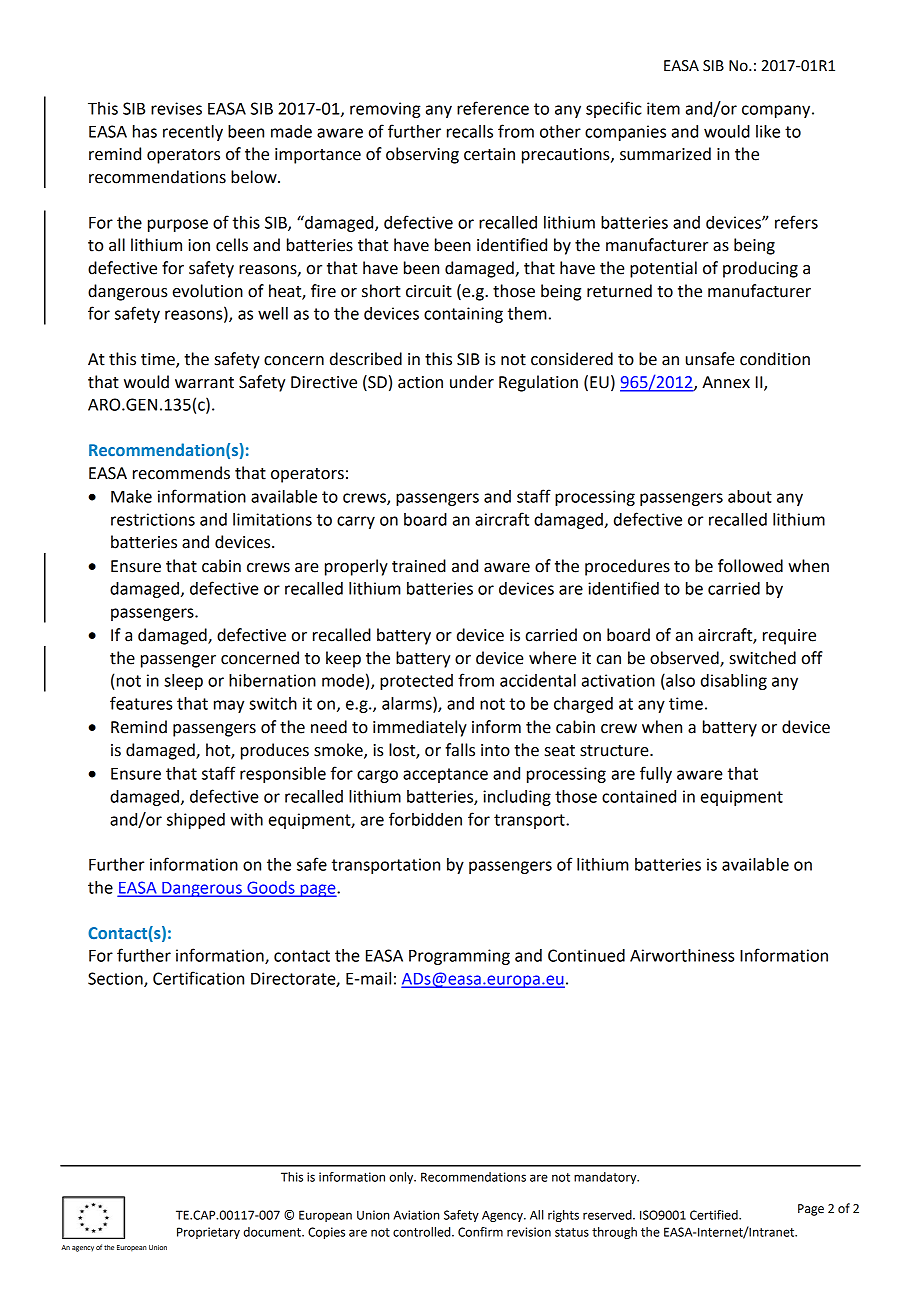 The height and width of the screenshot is (1308, 924). What do you see at coordinates (472, 382) in the screenshot?
I see `under` at bounding box center [472, 382].
